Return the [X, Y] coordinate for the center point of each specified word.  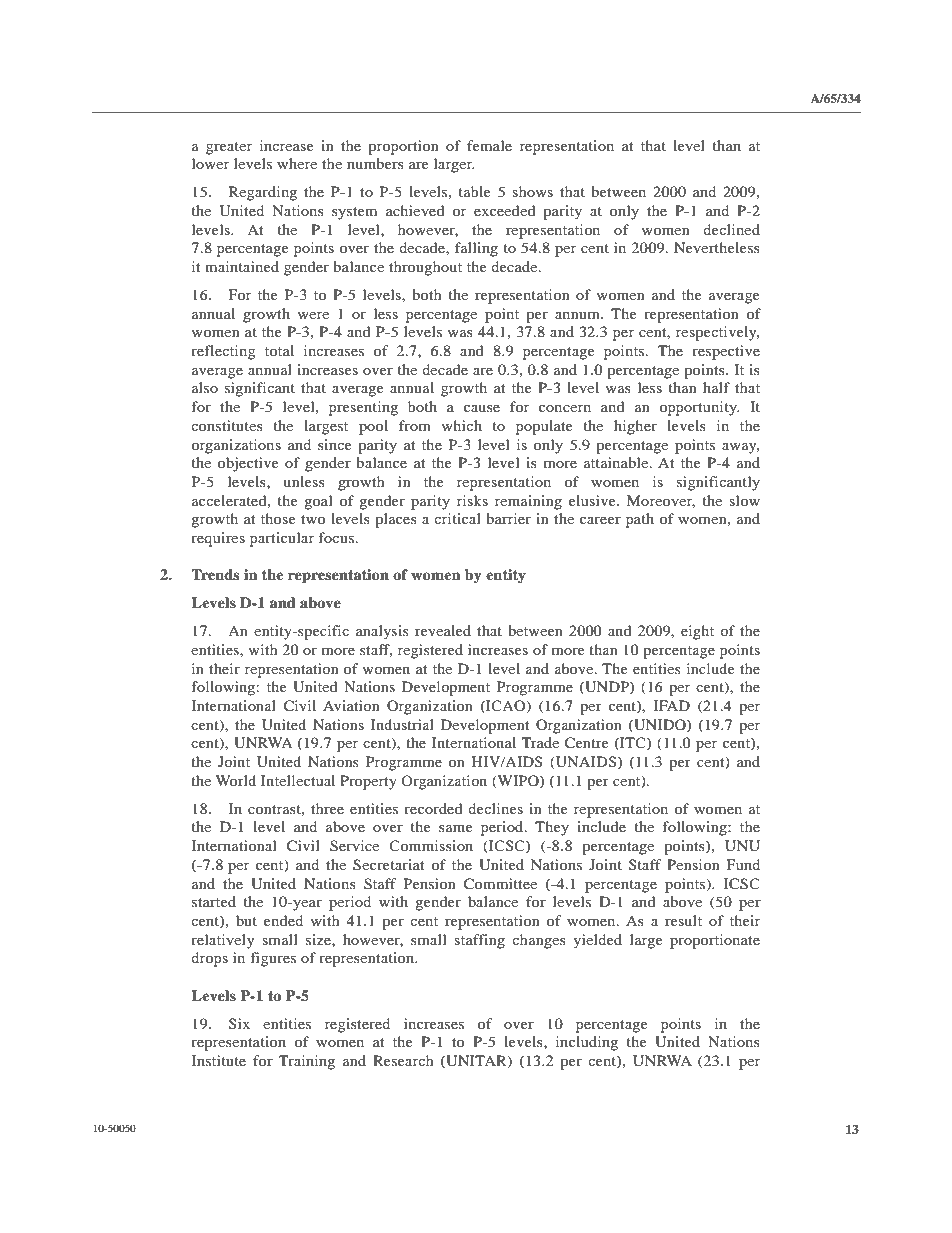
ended [283, 920]
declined [731, 229]
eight [697, 632]
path [640, 520]
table [474, 191]
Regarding [263, 193]
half [716, 387]
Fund [743, 864]
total [279, 350]
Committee [500, 884]
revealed [443, 630]
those [278, 518]
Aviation [351, 705]
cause [482, 408]
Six [239, 1024]
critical [457, 518]
